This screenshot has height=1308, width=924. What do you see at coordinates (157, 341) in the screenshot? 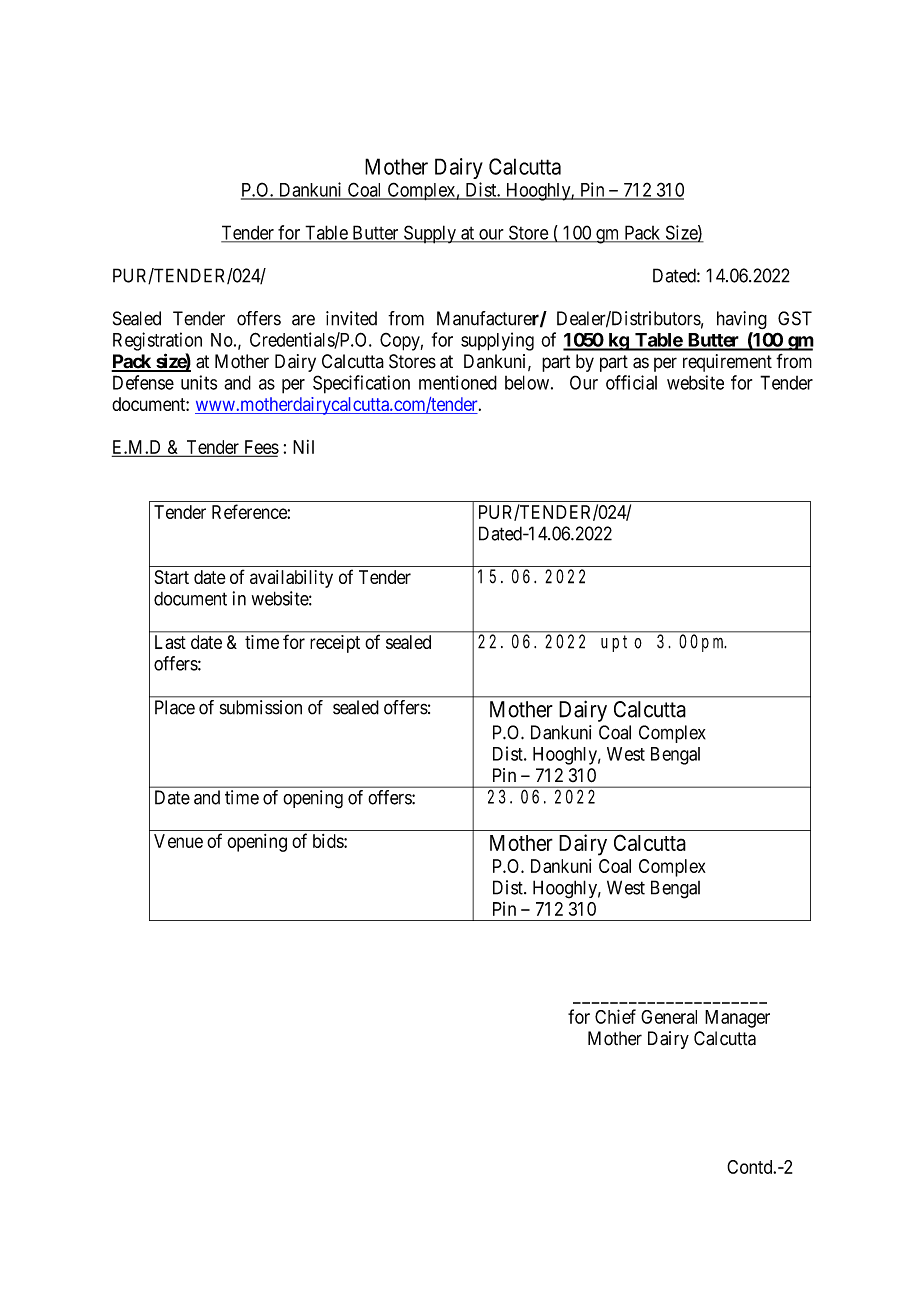
I see `Registration` at bounding box center [157, 341].
